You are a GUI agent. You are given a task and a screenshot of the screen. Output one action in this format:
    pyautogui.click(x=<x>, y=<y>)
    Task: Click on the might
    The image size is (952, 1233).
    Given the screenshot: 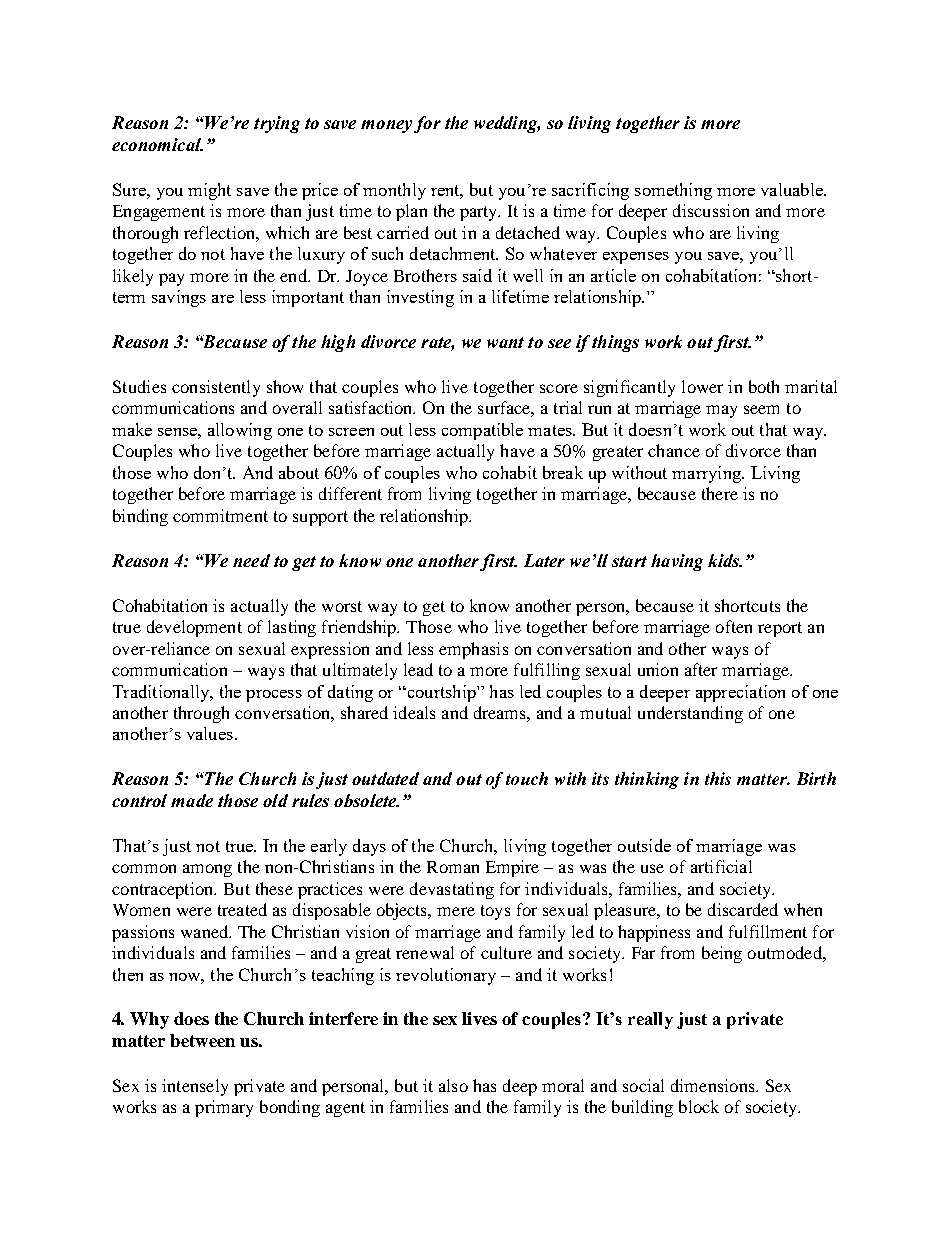 What is the action you would take?
    pyautogui.click(x=209, y=191)
